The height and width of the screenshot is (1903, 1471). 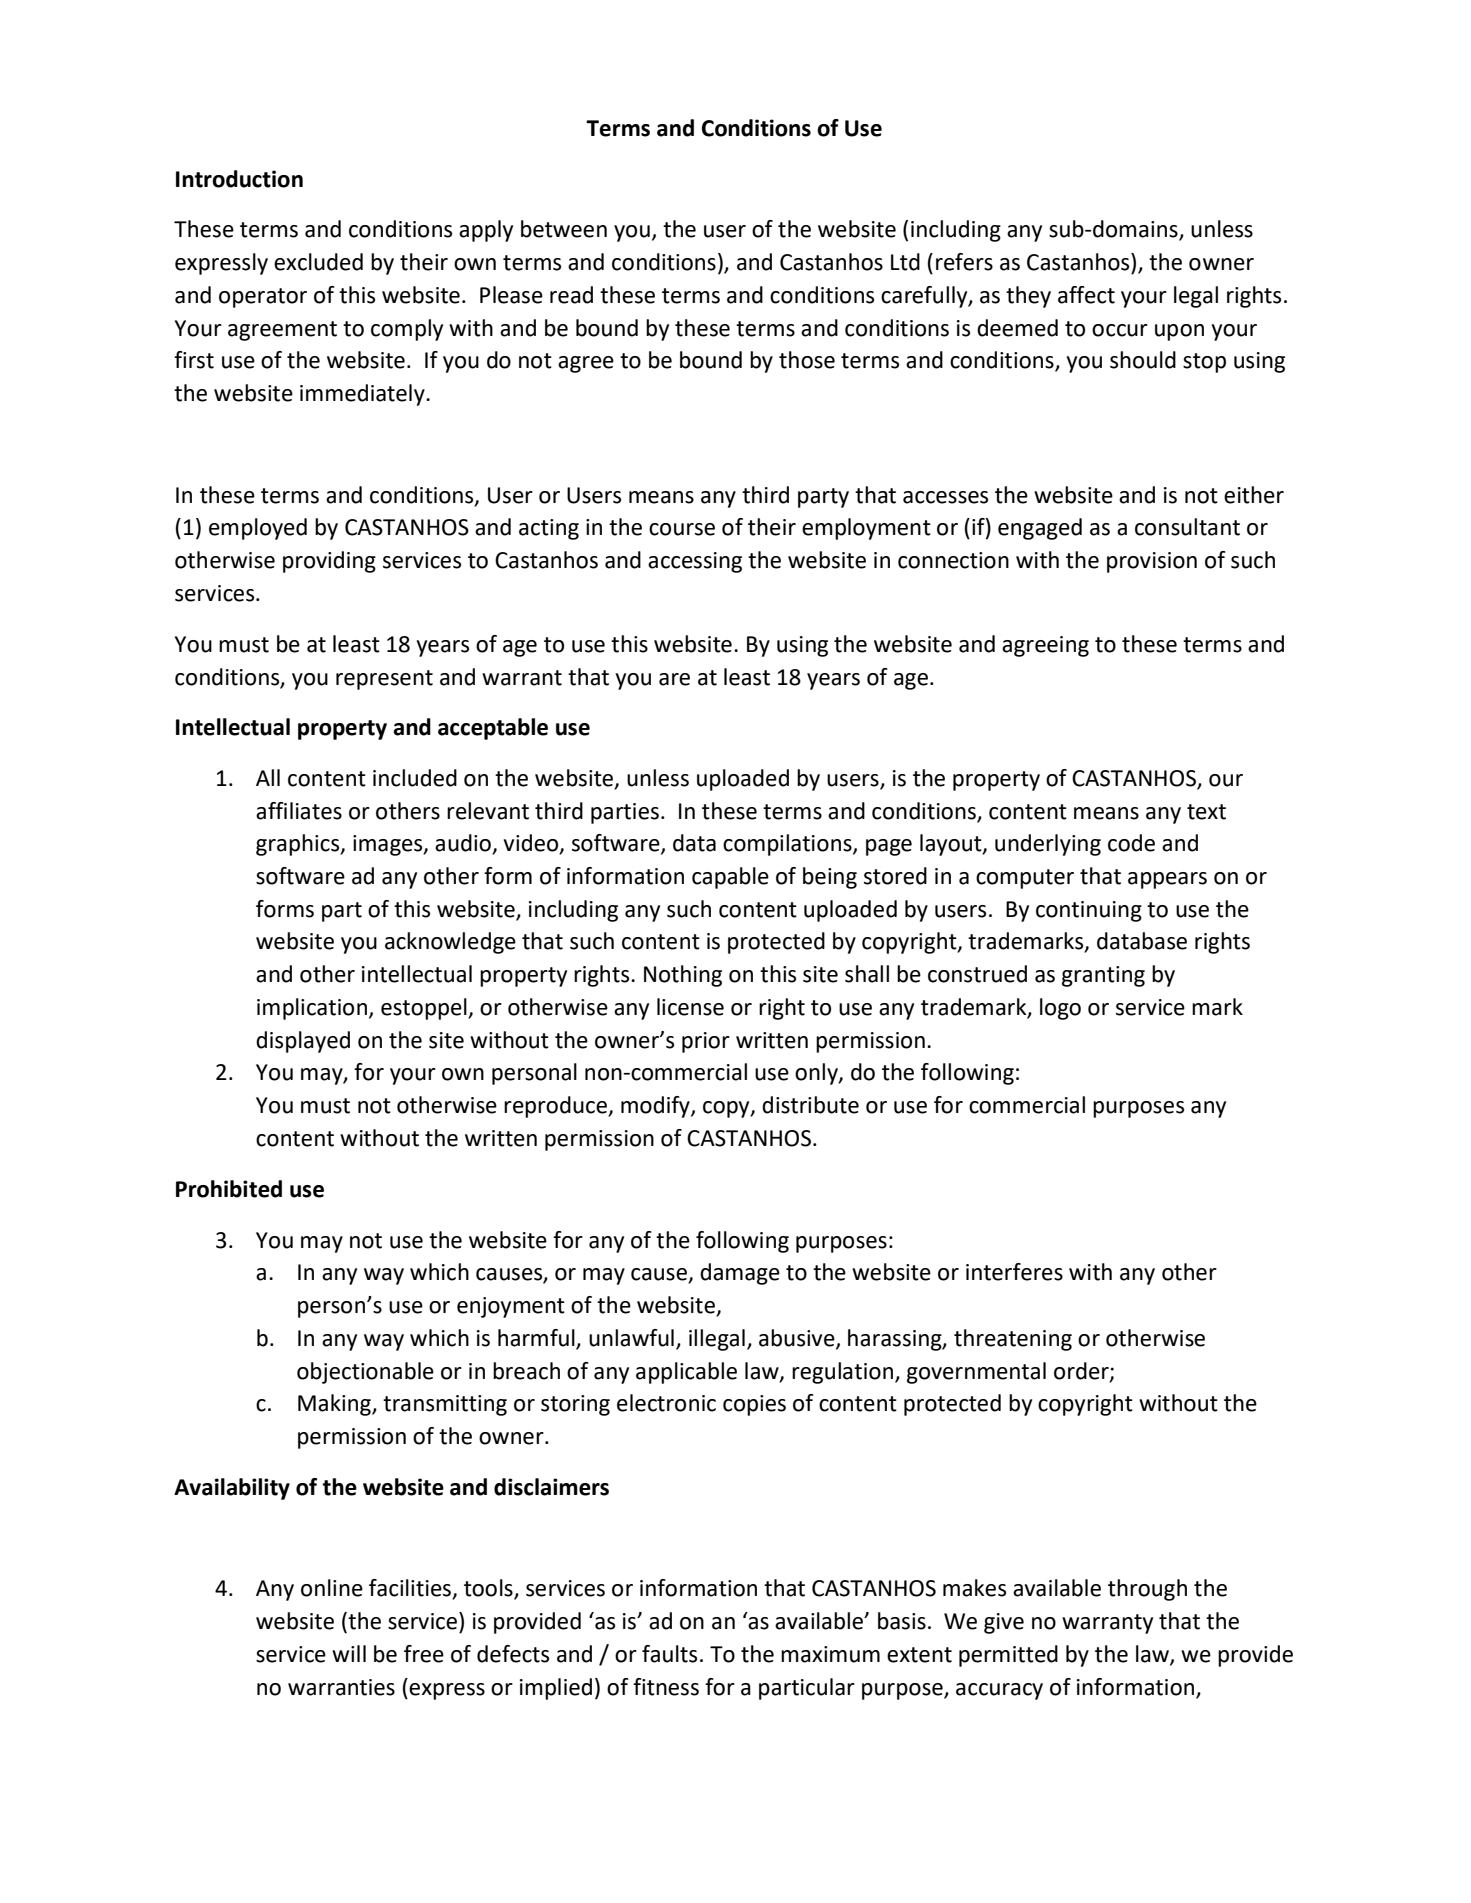 I want to click on excluded, so click(x=318, y=262).
